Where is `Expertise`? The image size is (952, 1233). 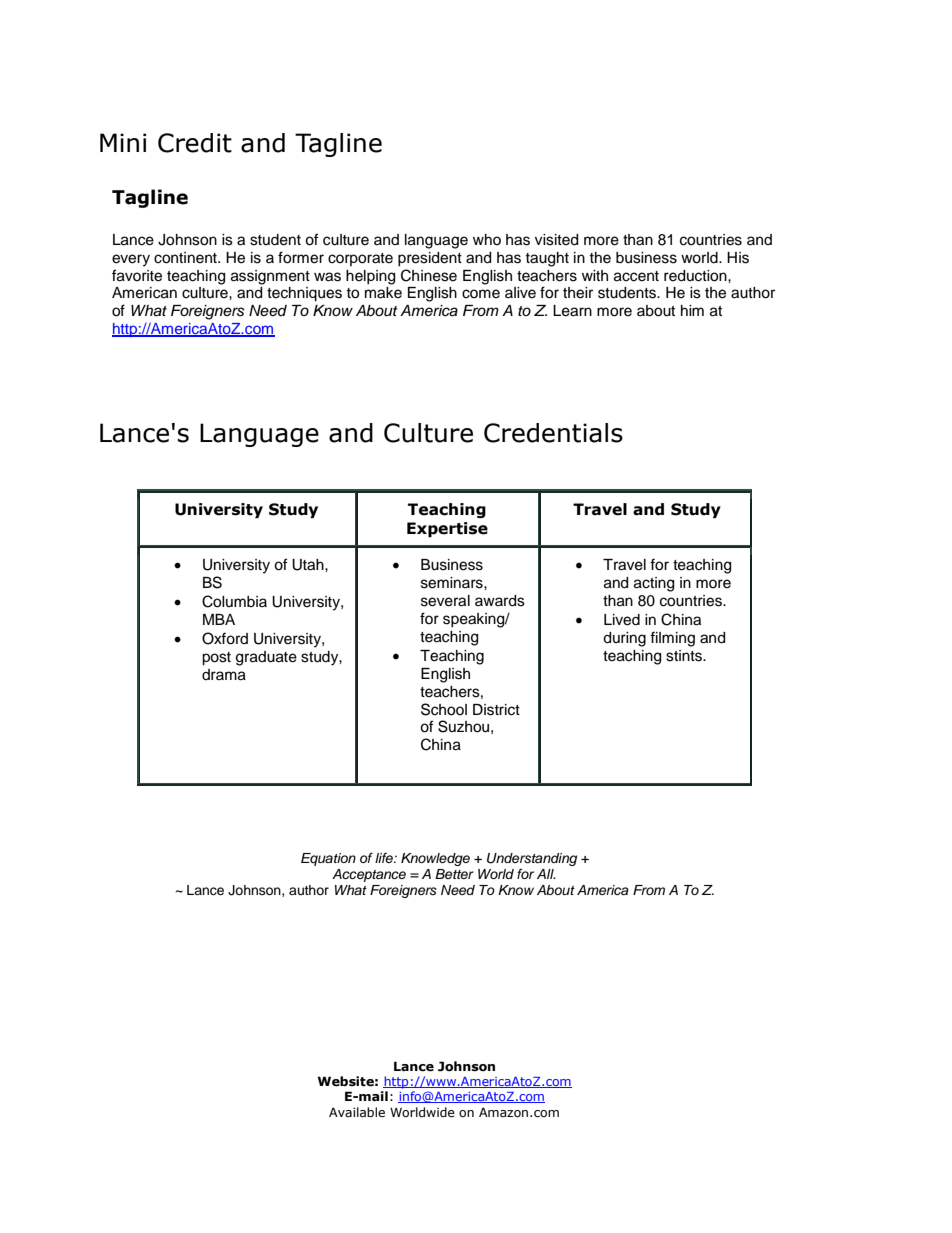
Expertise is located at coordinates (447, 529).
